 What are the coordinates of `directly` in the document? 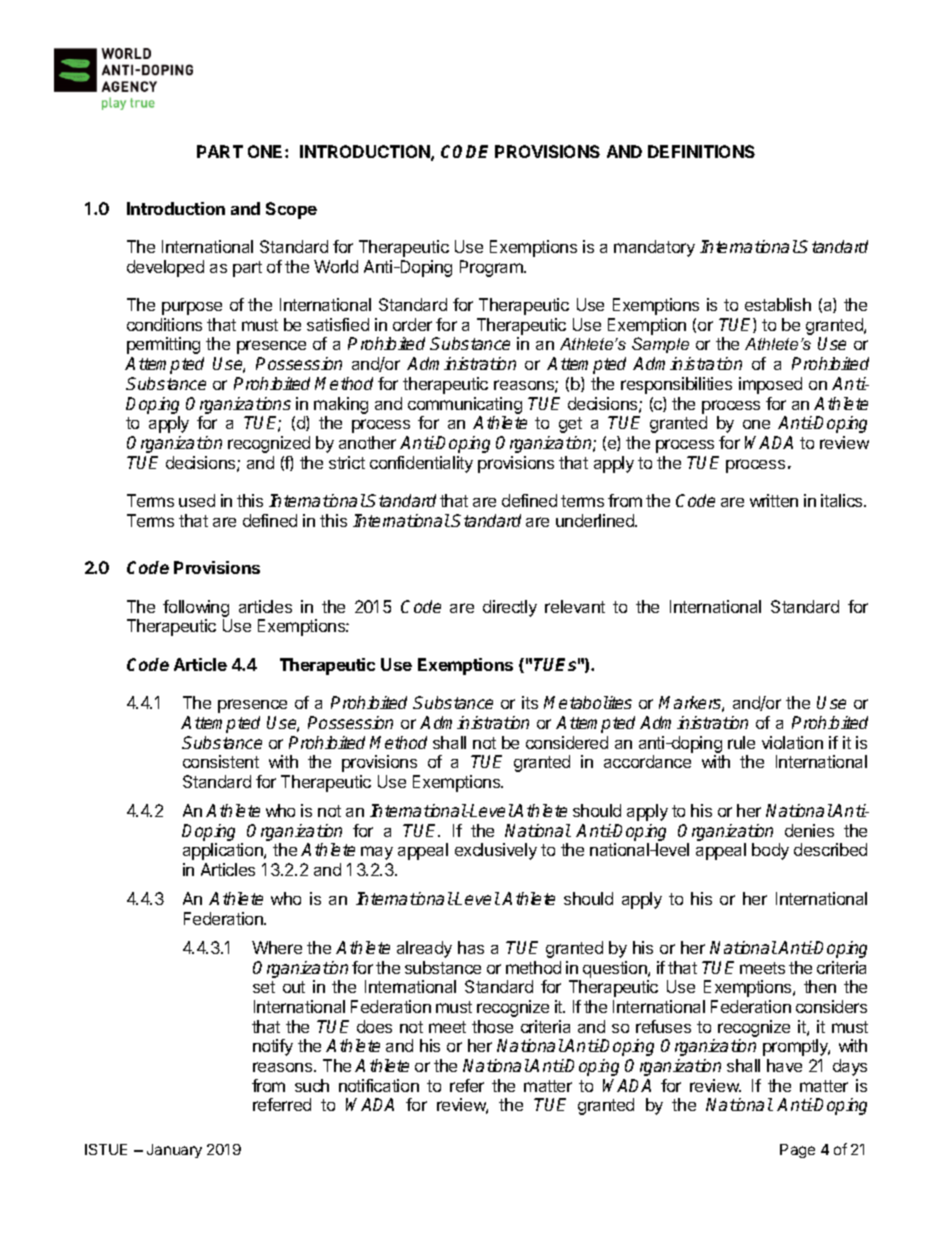 It's located at (510, 608).
